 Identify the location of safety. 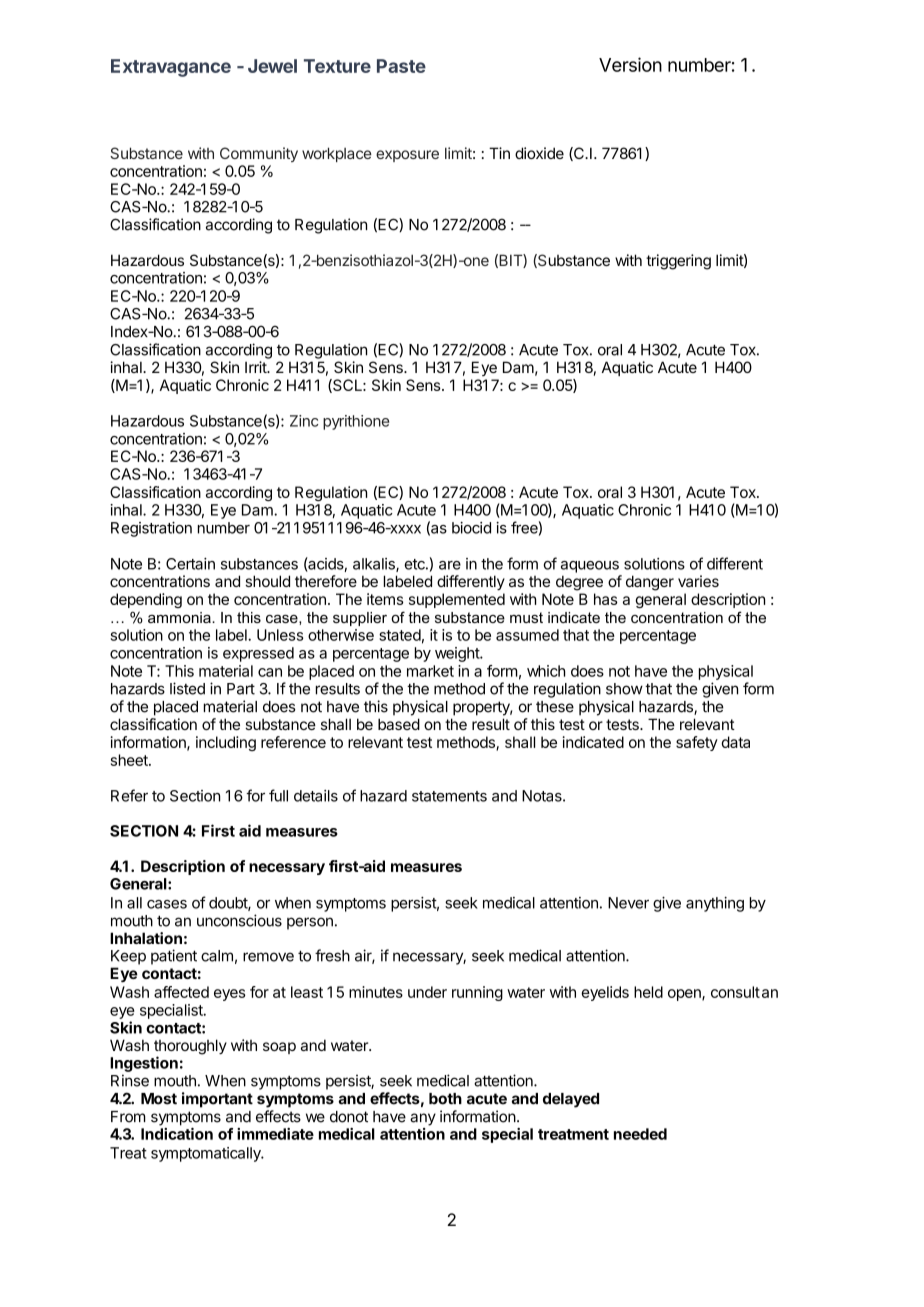
(697, 743).
